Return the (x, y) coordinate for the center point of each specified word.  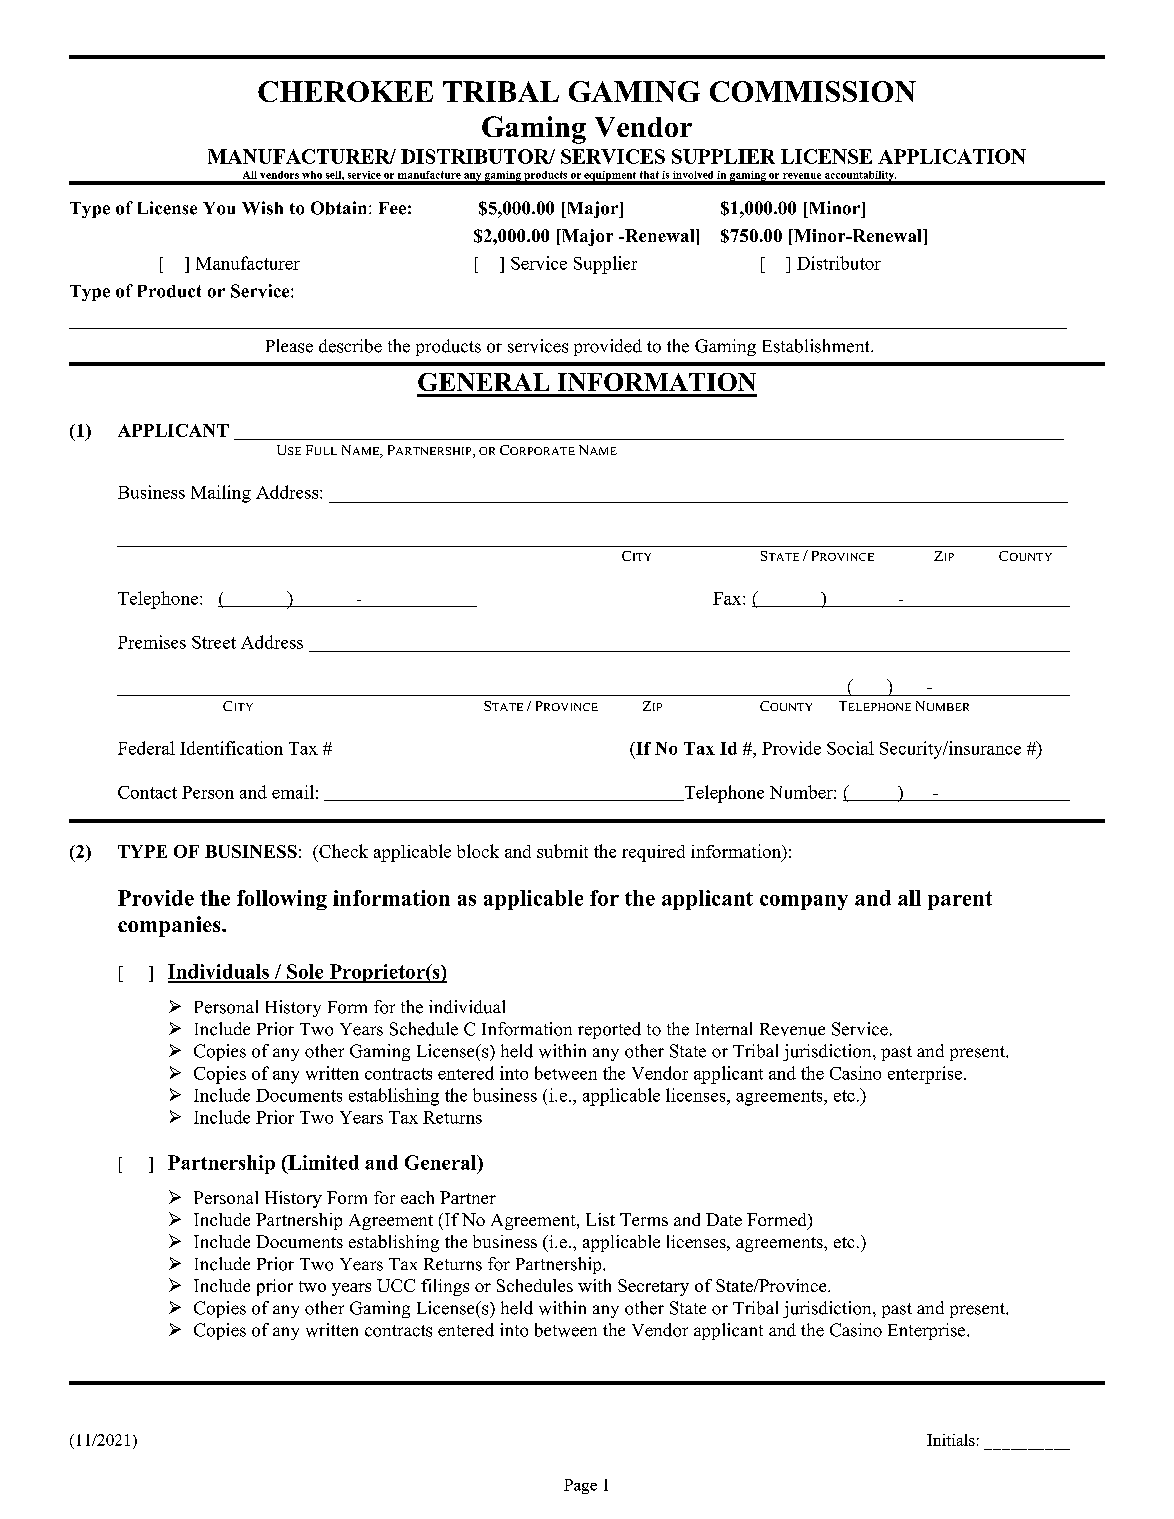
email (293, 792)
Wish (262, 208)
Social (850, 748)
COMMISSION (813, 91)
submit (562, 851)
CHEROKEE (345, 91)
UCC (396, 1285)
